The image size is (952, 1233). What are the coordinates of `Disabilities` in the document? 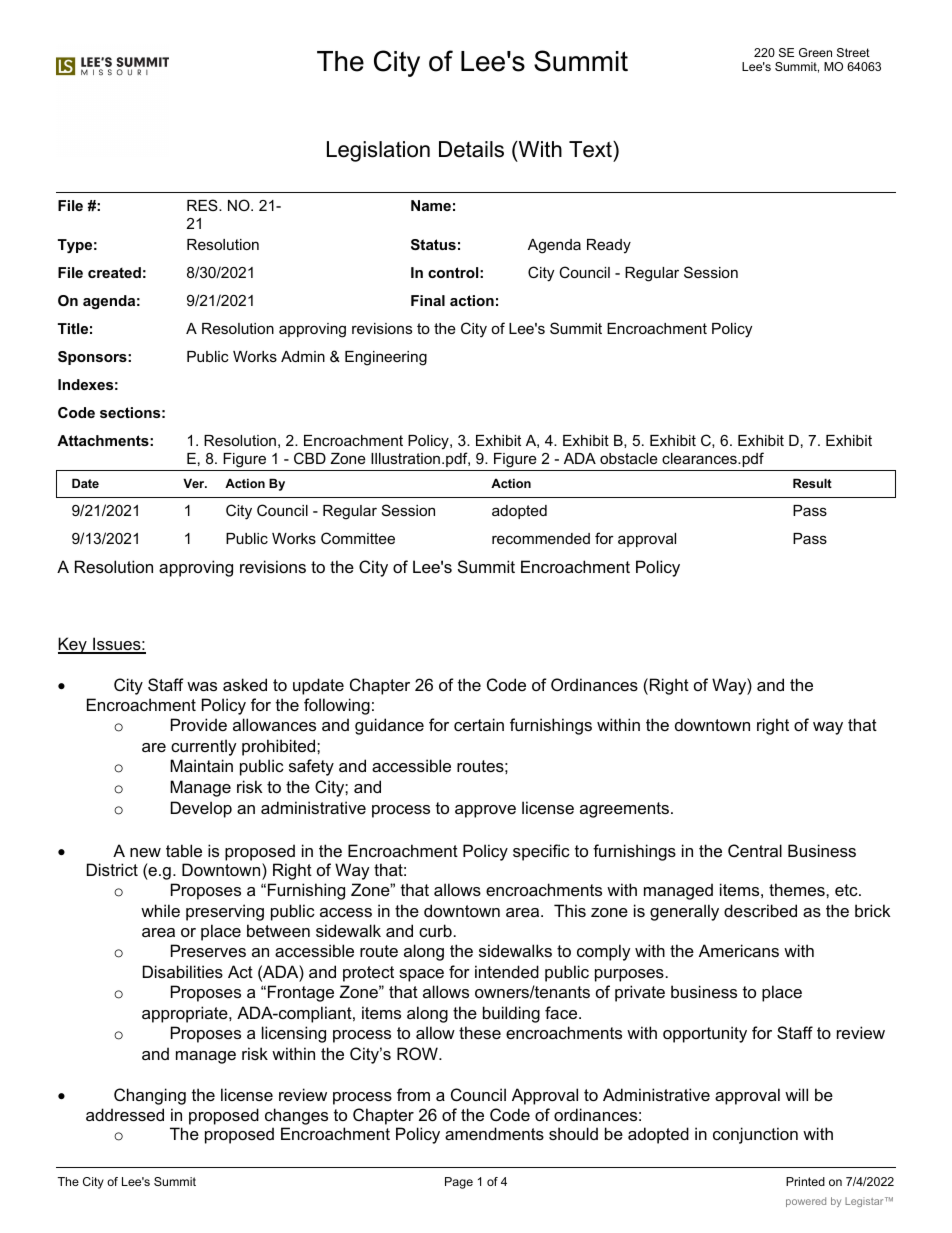 It's located at (183, 971).
